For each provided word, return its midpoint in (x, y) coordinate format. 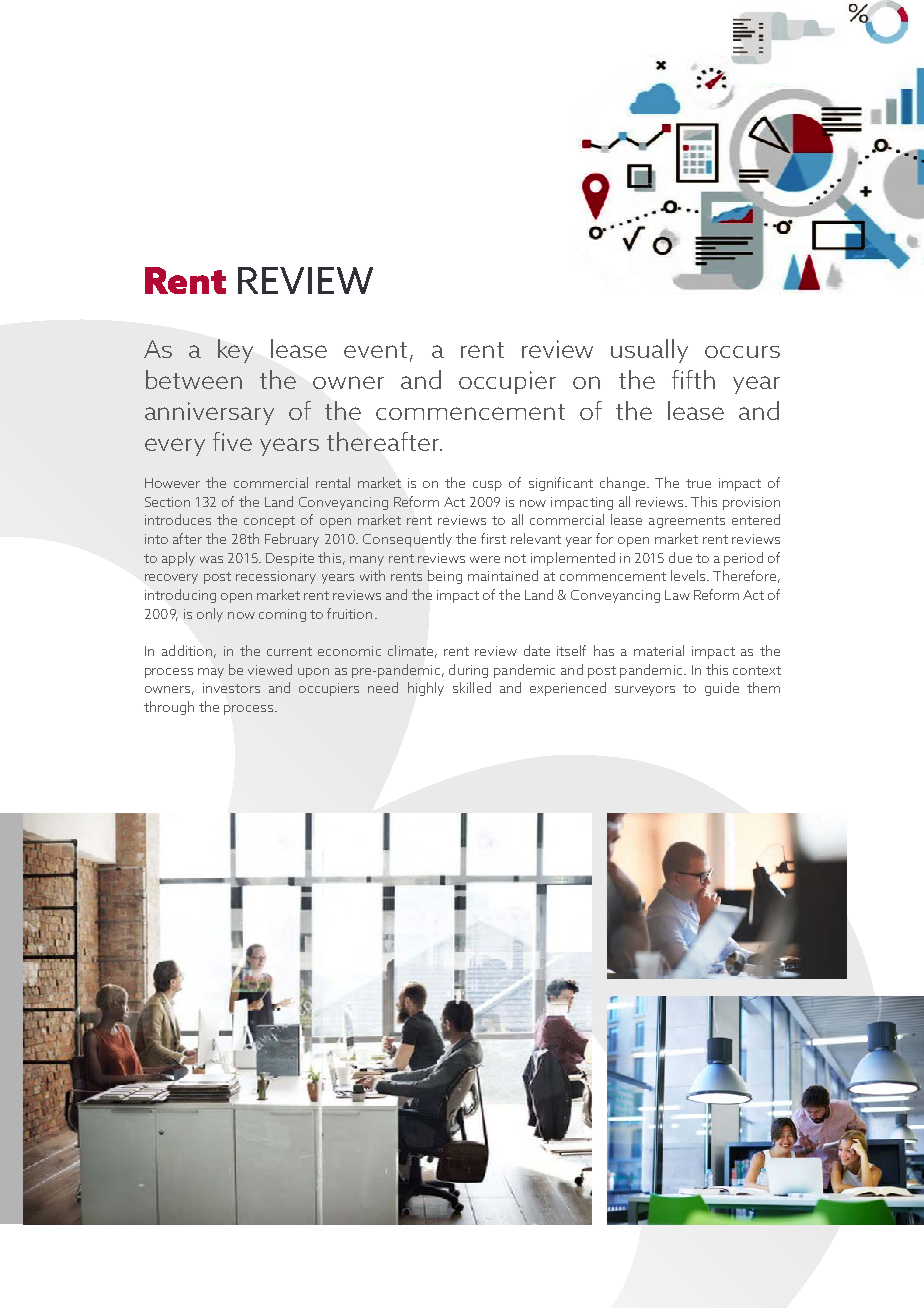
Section (167, 502)
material (659, 650)
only (210, 615)
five (232, 441)
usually (649, 351)
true (698, 483)
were (485, 559)
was (211, 559)
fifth (693, 379)
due (680, 557)
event (375, 350)
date (537, 650)
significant (561, 484)
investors (231, 688)
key (235, 351)
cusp (487, 486)
